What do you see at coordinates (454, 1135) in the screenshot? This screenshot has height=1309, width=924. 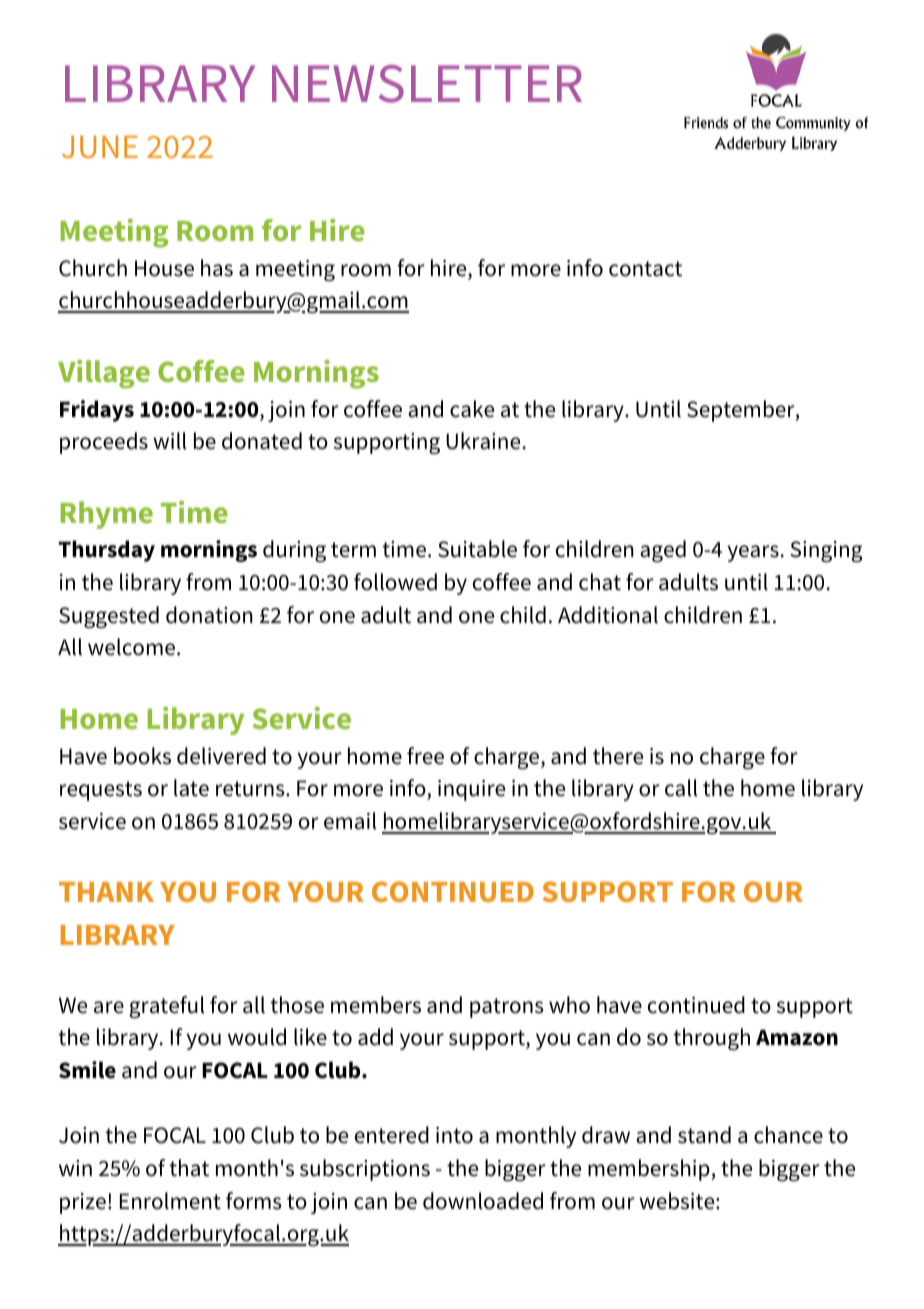 I see `into` at bounding box center [454, 1135].
